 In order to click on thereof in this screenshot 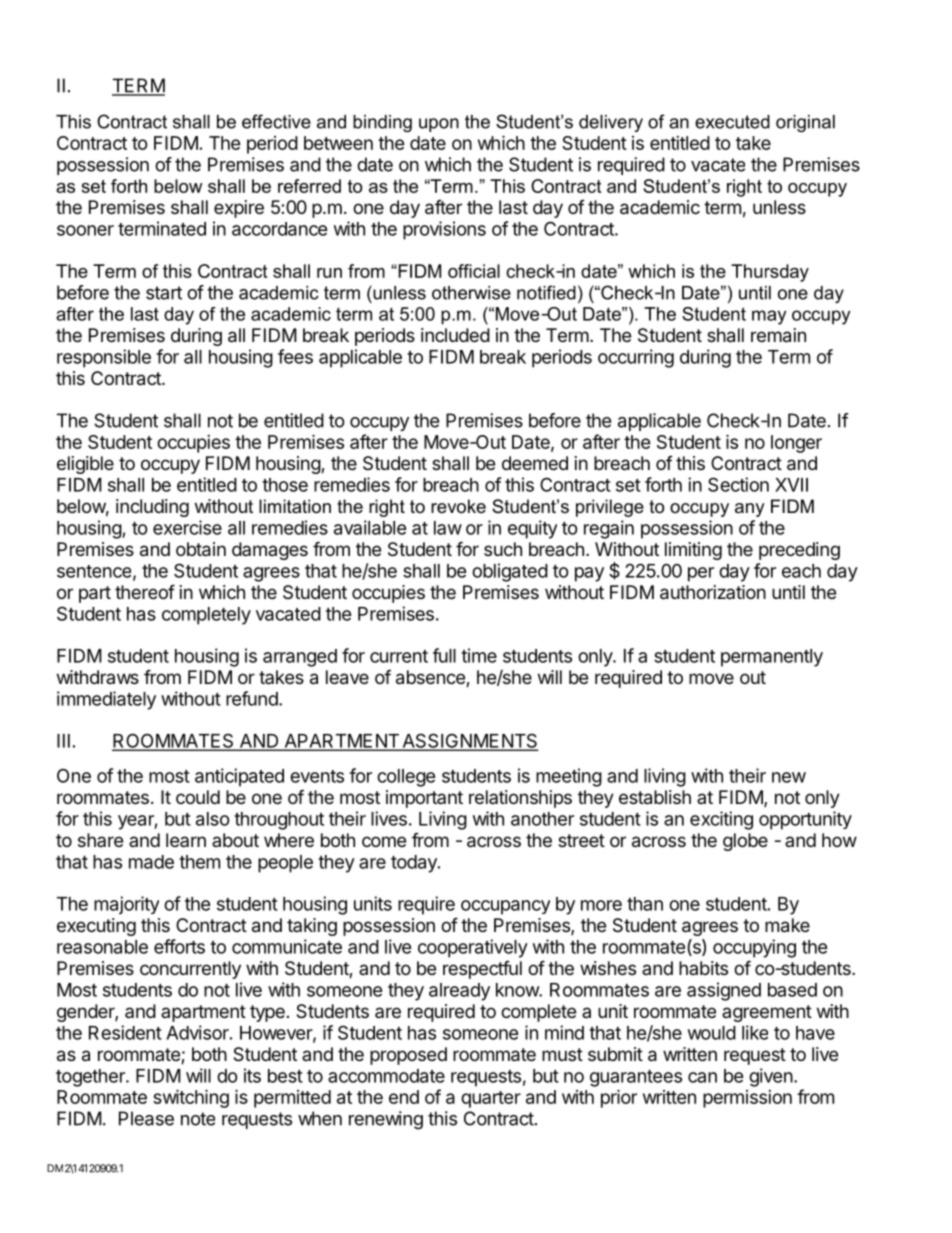, I will do `click(145, 591)`.
